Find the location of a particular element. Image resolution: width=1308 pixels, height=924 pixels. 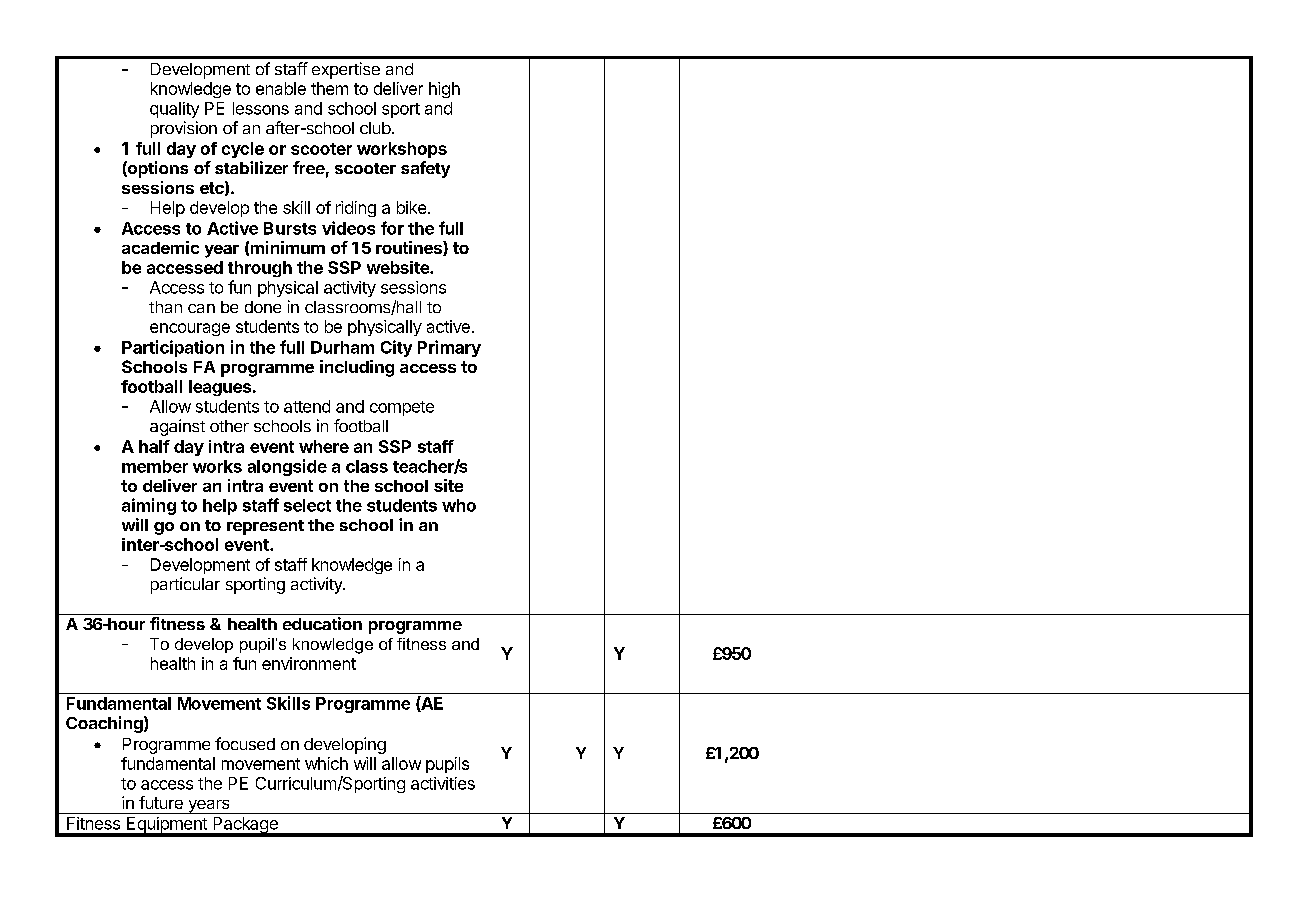

high is located at coordinates (444, 90).
